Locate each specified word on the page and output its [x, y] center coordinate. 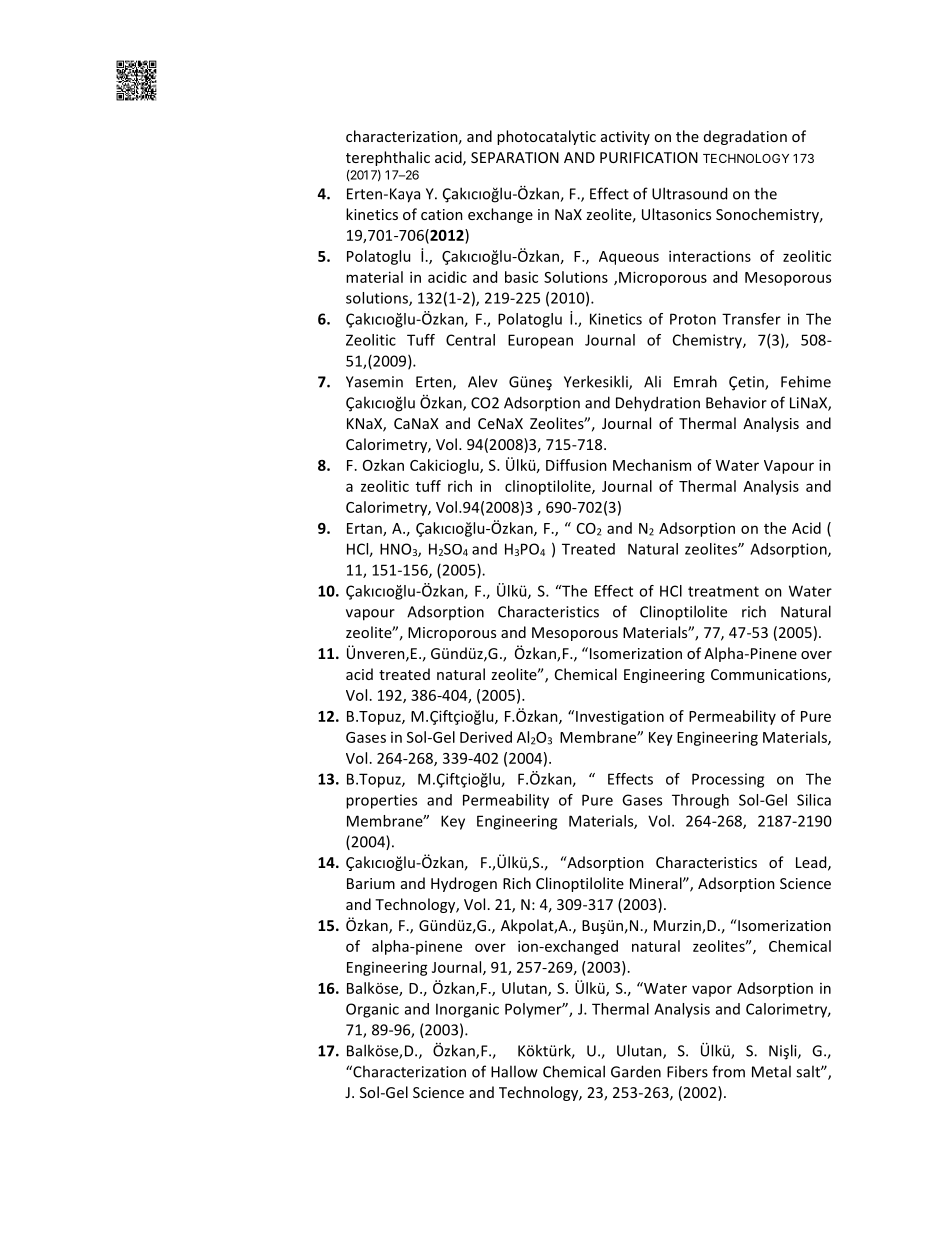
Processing [728, 780]
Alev [483, 381]
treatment [723, 591]
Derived [486, 737]
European [540, 341]
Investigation [620, 717]
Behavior [736, 402]
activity [625, 138]
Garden [636, 1071]
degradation [745, 137]
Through [700, 801]
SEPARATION [515, 157]
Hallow [514, 1071]
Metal [771, 1071]
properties [381, 801]
